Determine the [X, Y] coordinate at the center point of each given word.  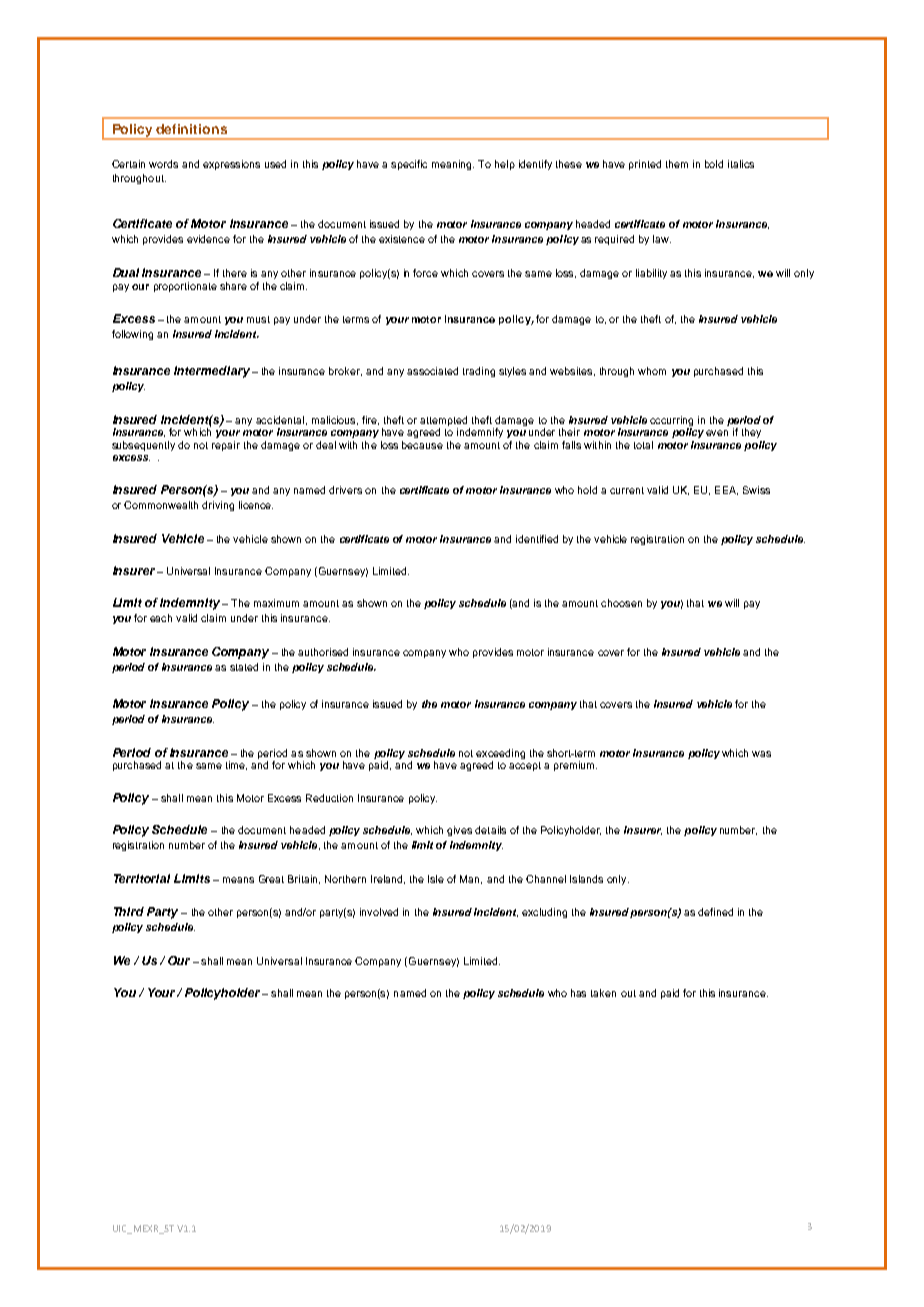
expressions [231, 165]
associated [432, 371]
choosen [621, 603]
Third [129, 911]
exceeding [500, 754]
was [761, 754]
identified [537, 539]
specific [409, 165]
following [132, 335]
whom [652, 371]
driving [218, 506]
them [677, 164]
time [236, 765]
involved [379, 912]
